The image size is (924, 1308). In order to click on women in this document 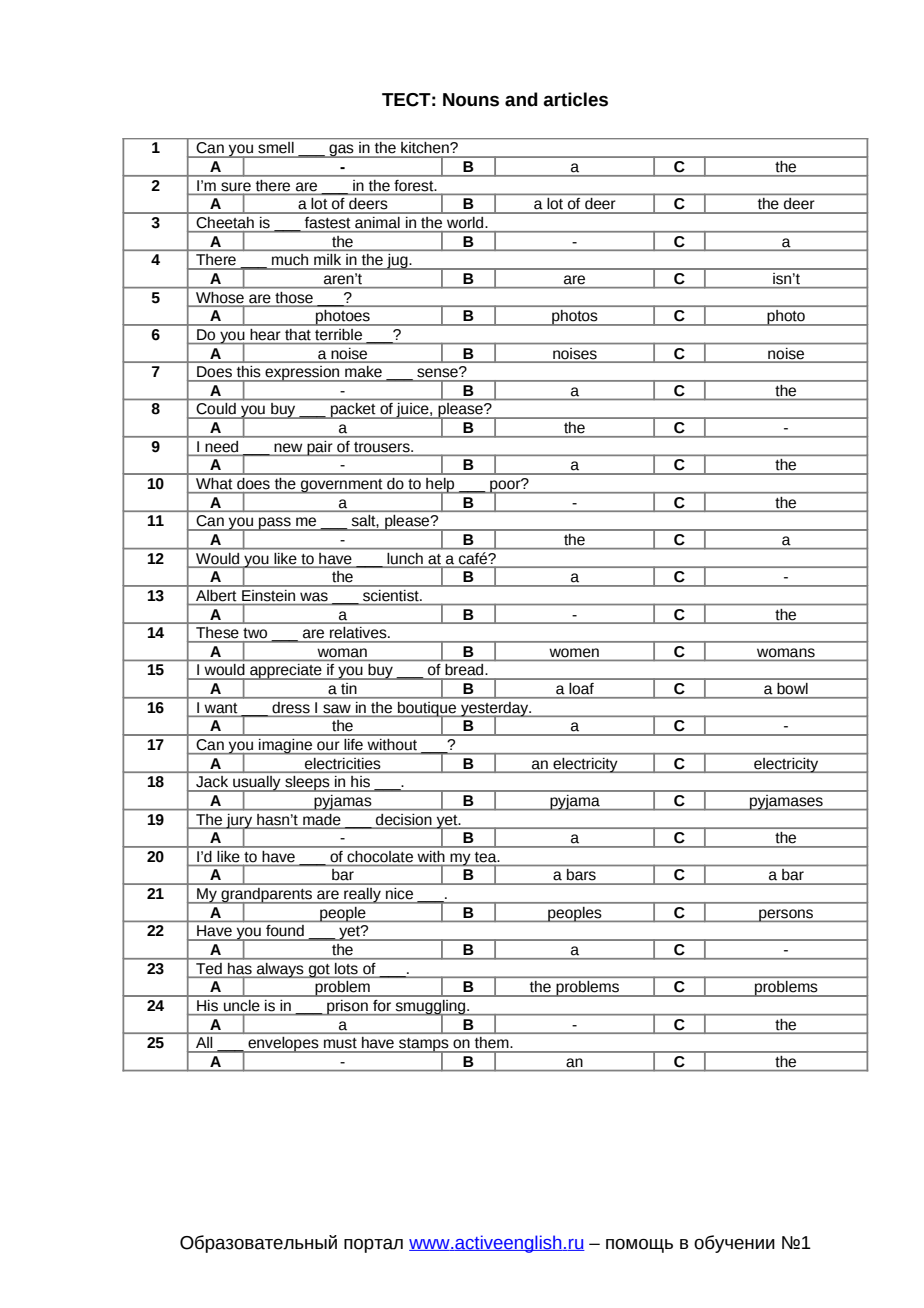, I will do `click(574, 652)`.
